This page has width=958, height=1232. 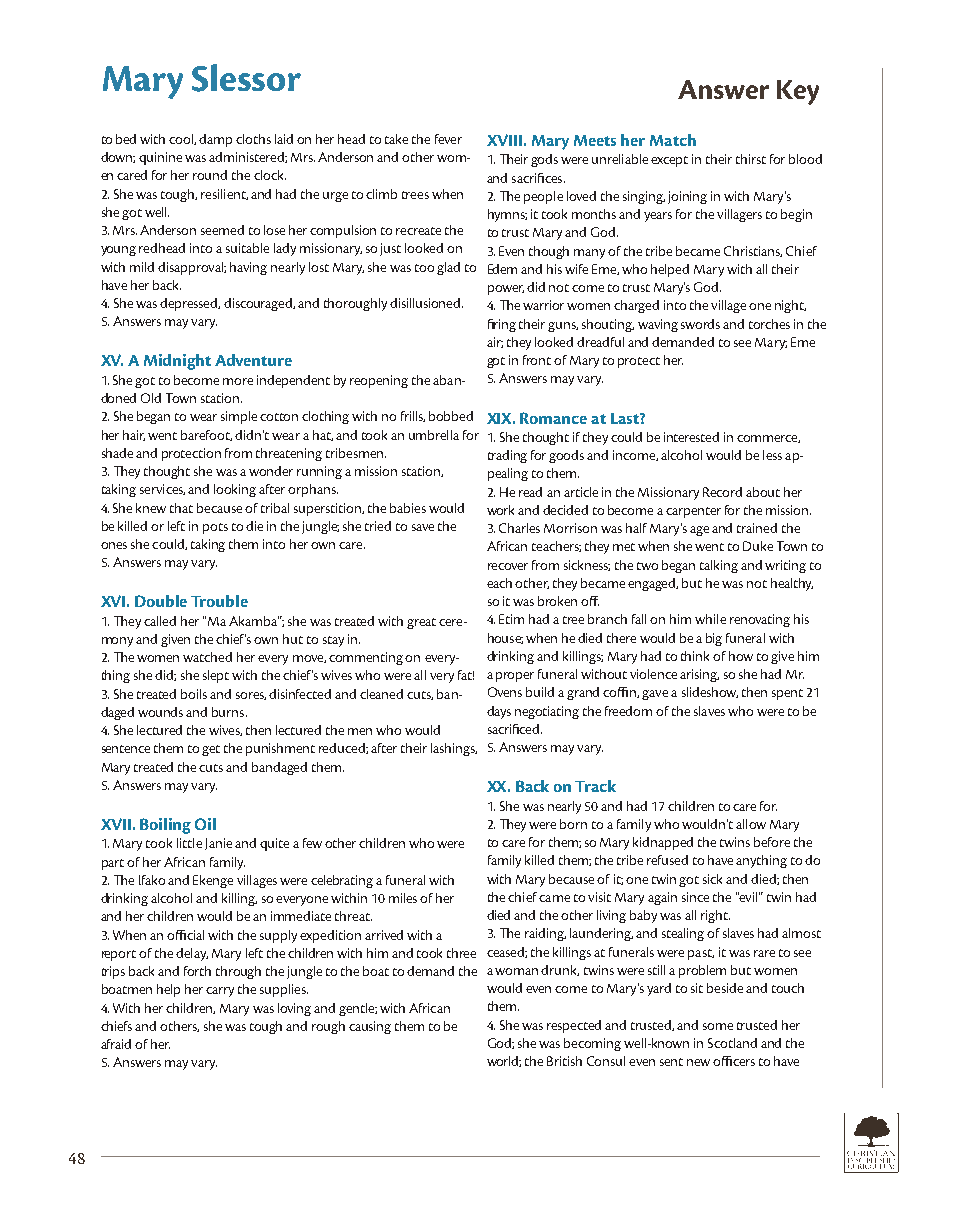 I want to click on some, so click(x=718, y=1026).
